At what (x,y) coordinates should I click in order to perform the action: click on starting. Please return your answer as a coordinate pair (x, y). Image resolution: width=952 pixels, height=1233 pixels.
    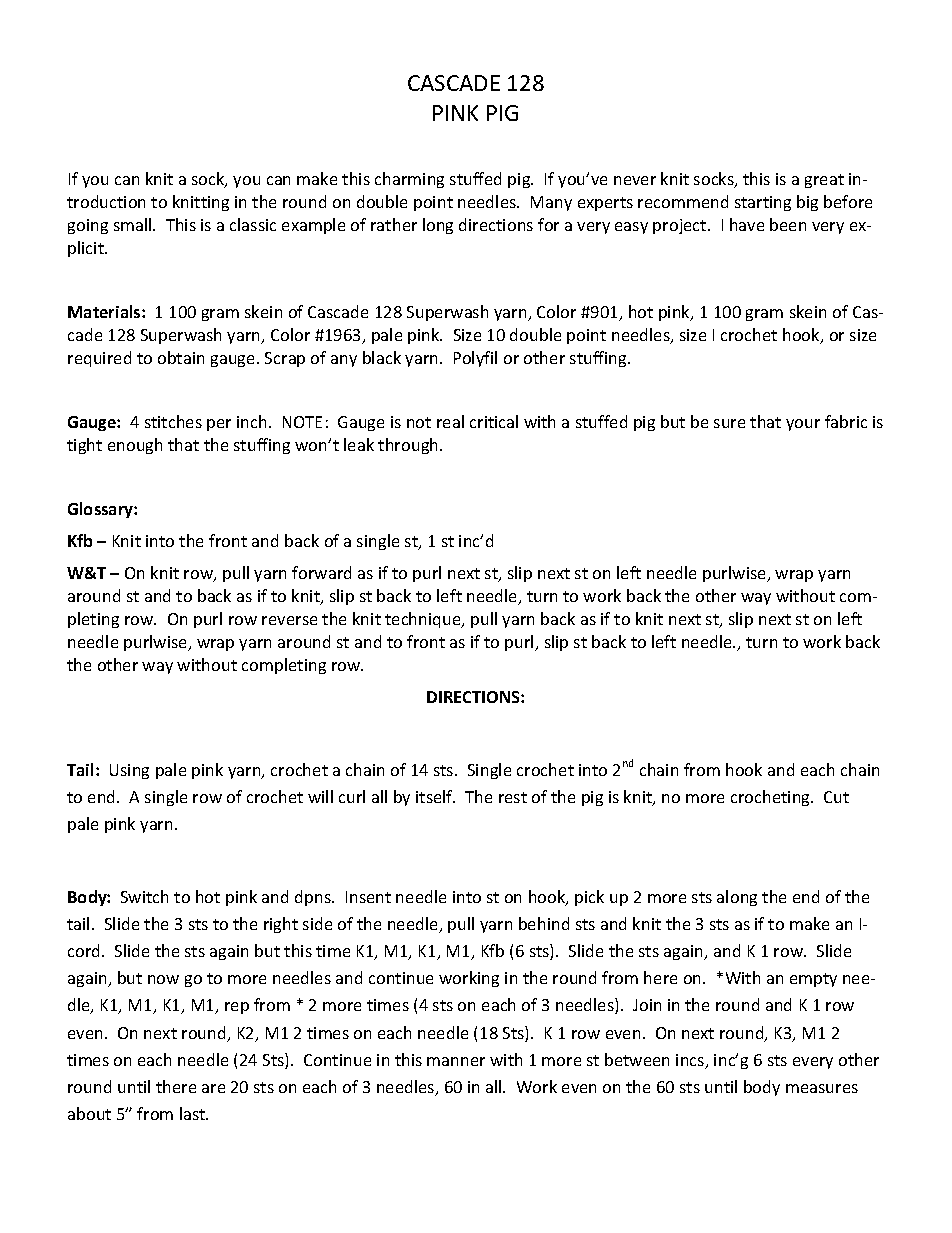
    Looking at the image, I should click on (763, 203).
